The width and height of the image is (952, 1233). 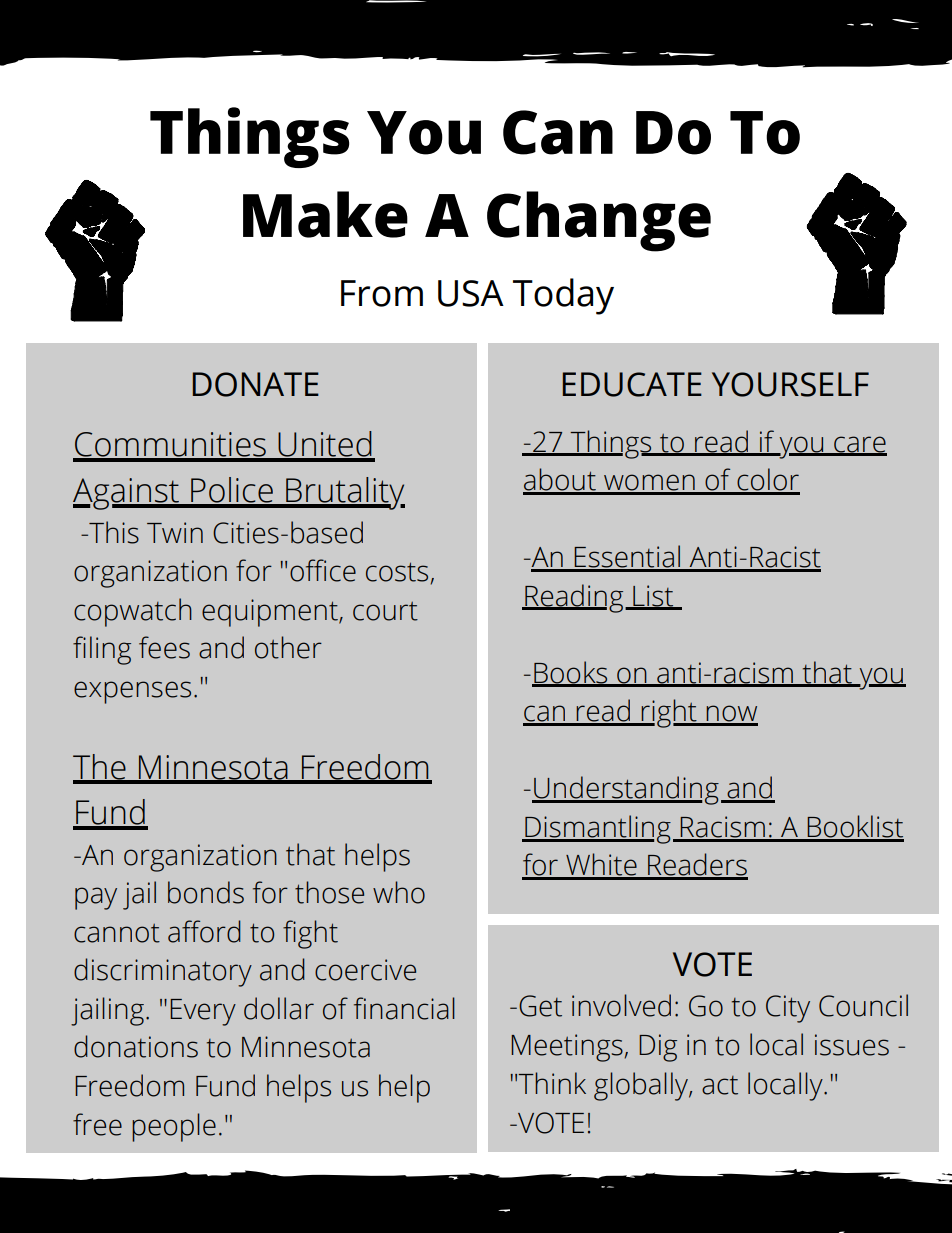 What do you see at coordinates (599, 221) in the image?
I see `Change` at bounding box center [599, 221].
